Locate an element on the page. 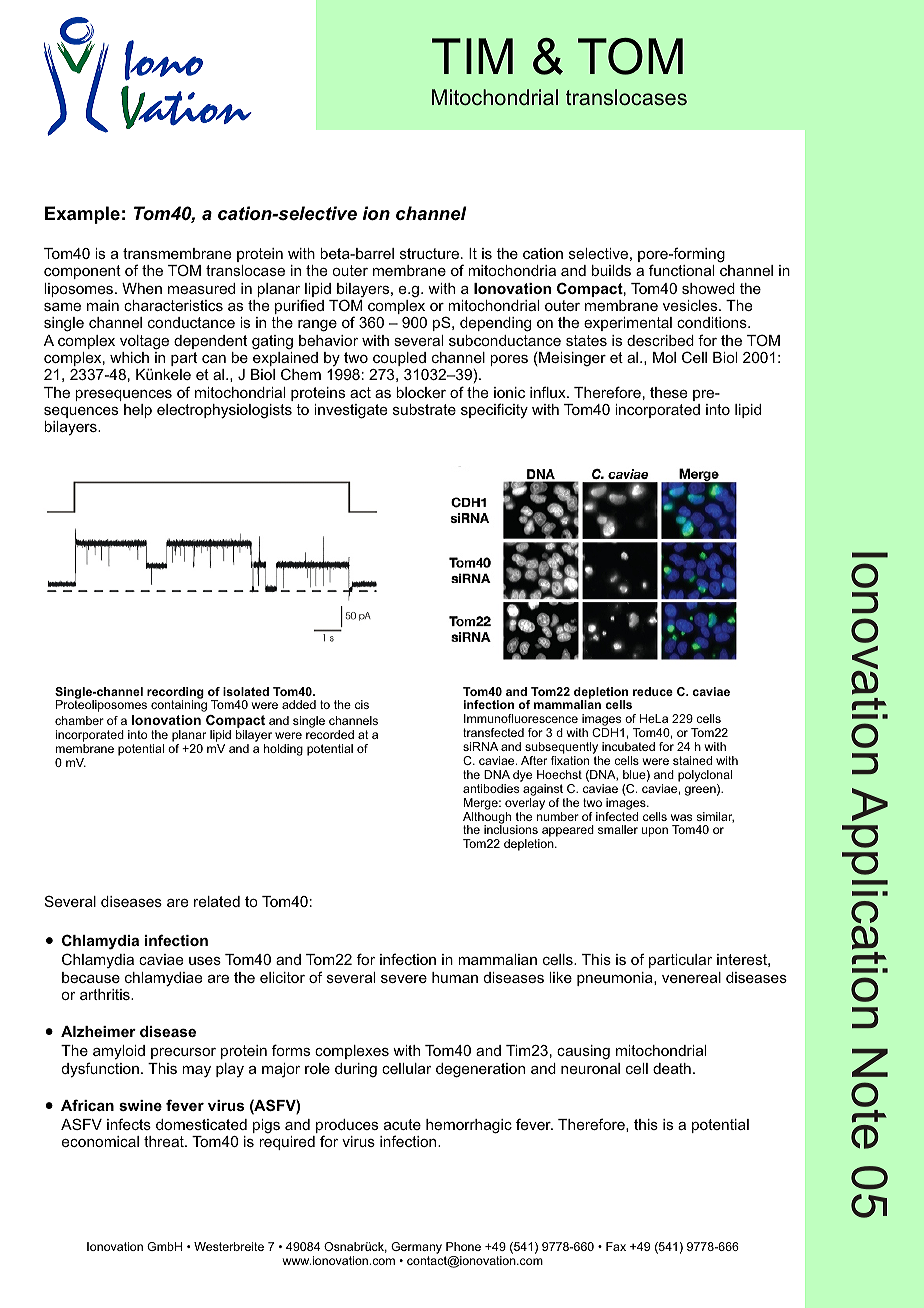  reduce is located at coordinates (653, 691).
